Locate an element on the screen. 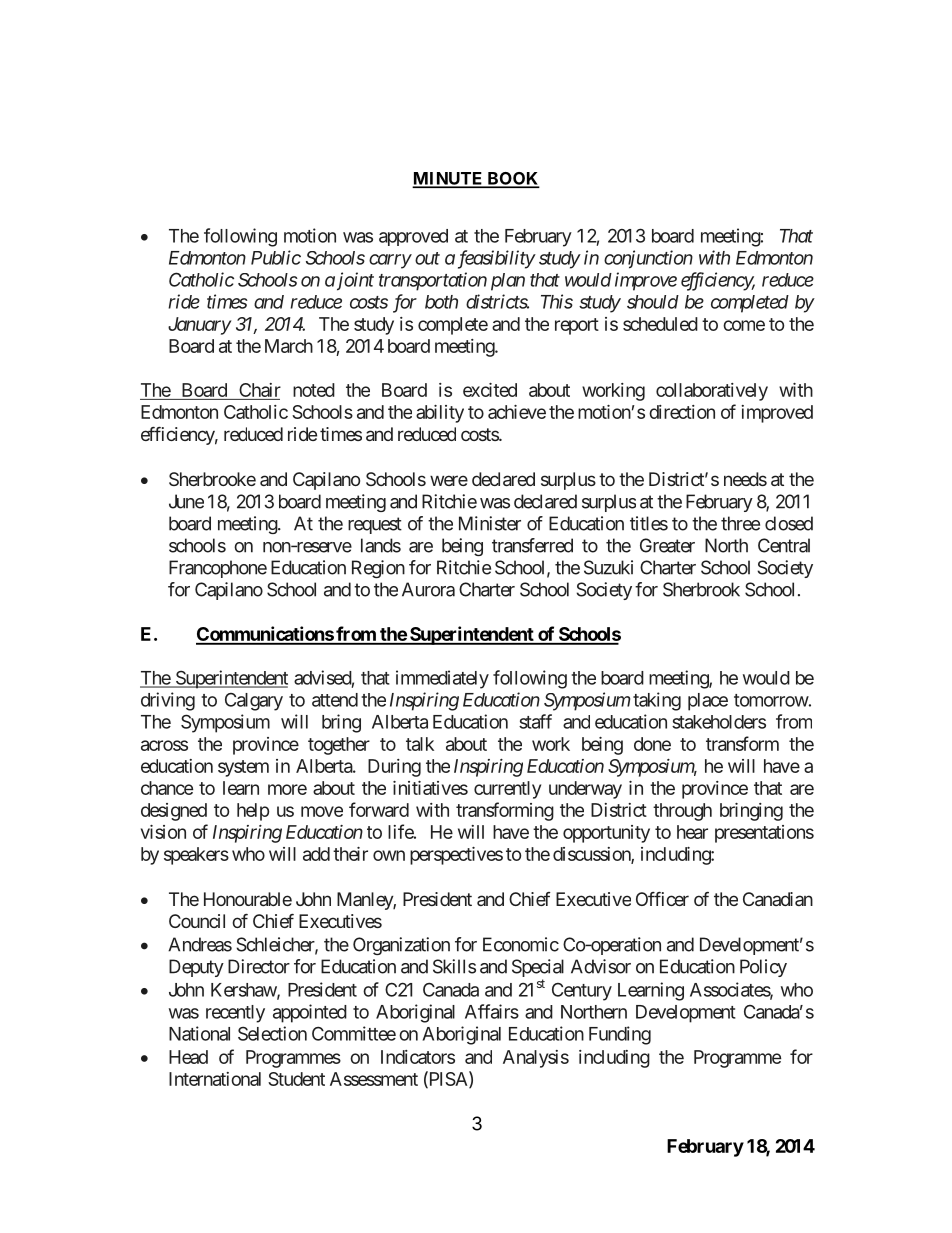 The width and height of the screenshot is (952, 1233). Public is located at coordinates (276, 257).
